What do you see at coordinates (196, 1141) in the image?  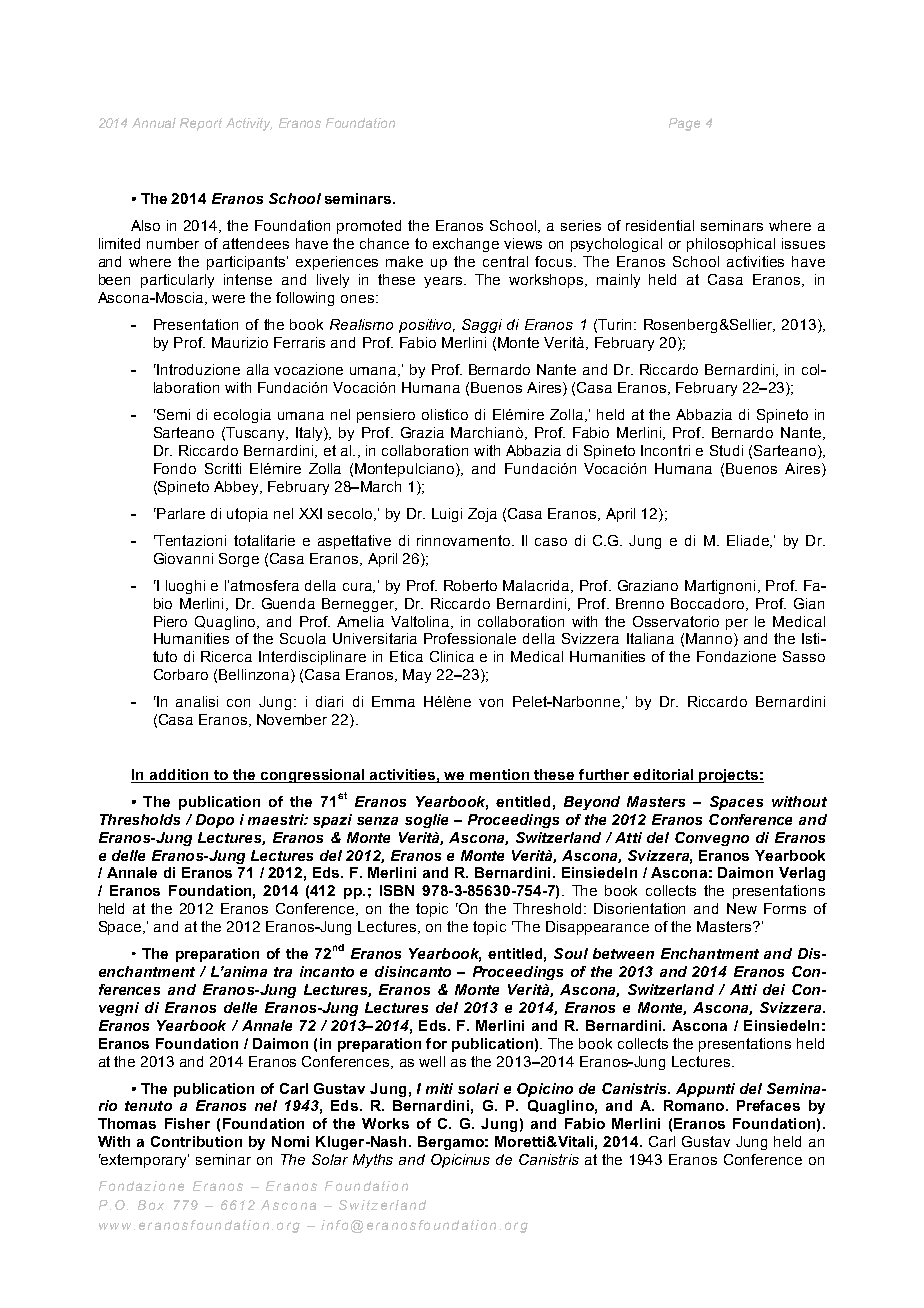 I see `Contribution` at bounding box center [196, 1141].
